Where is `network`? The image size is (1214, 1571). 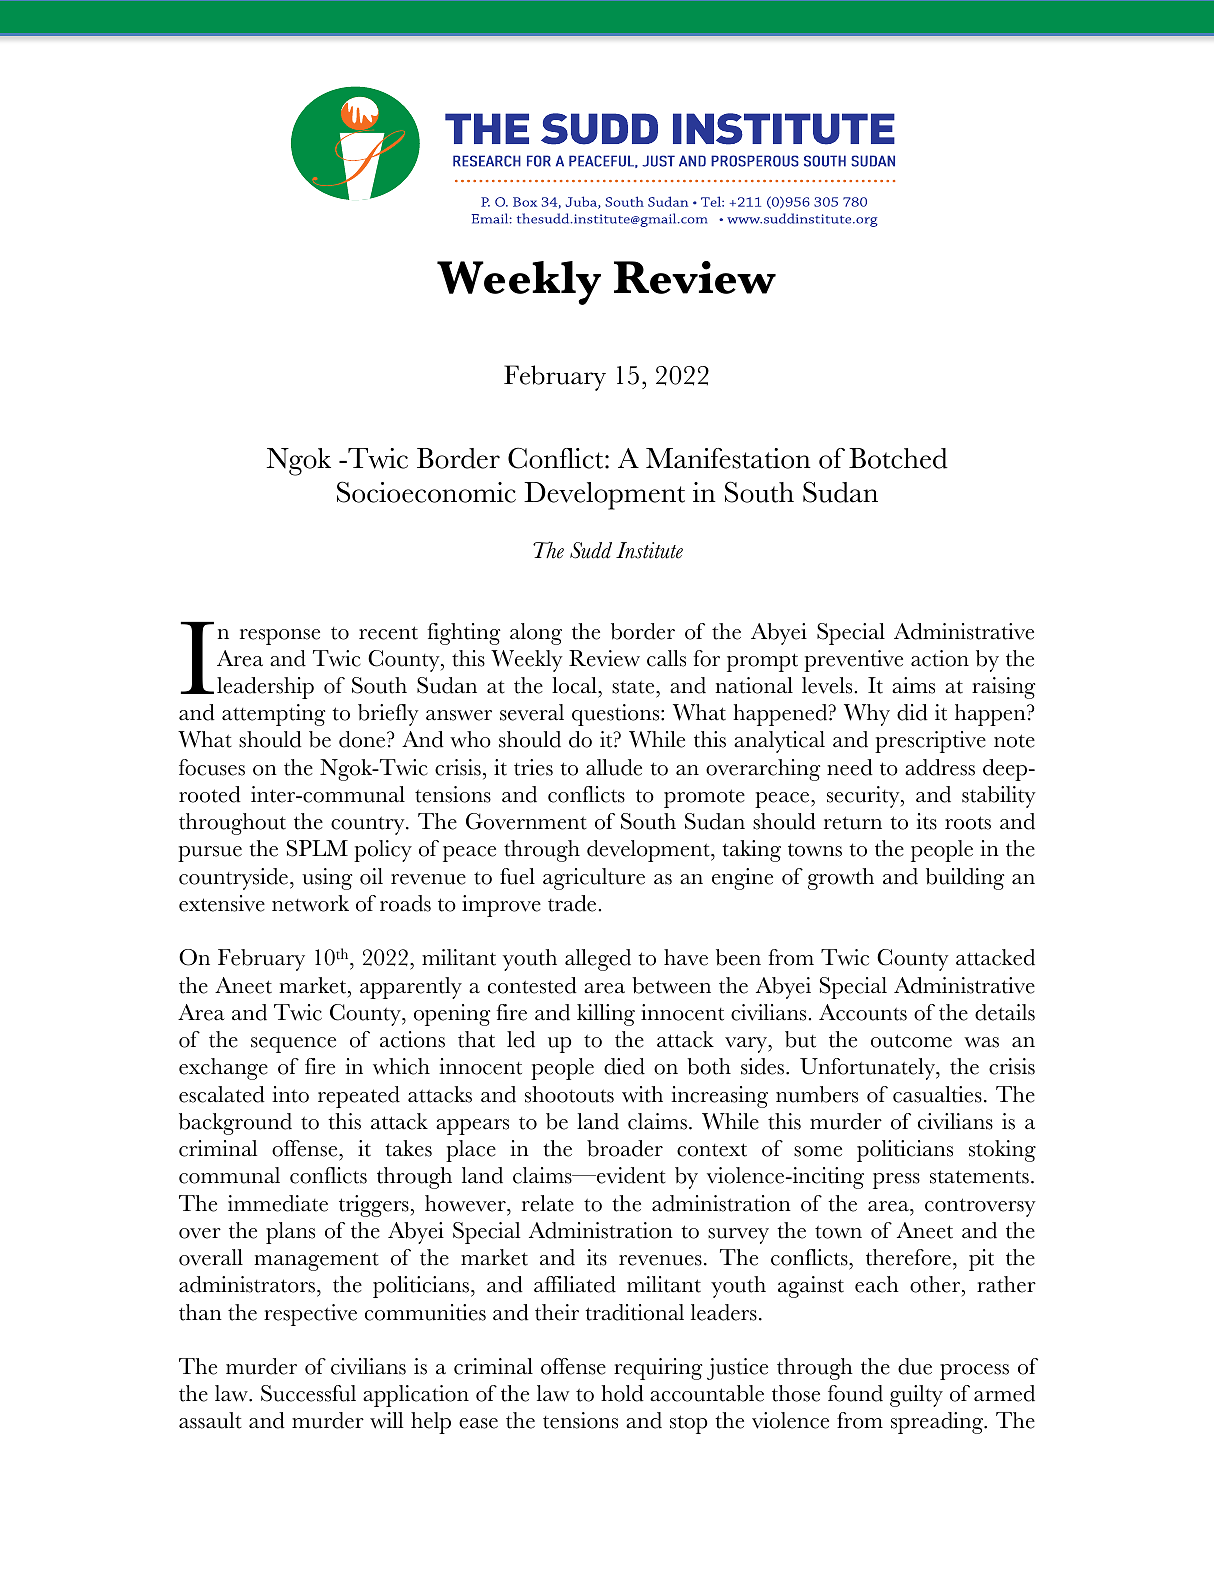 network is located at coordinates (310, 903).
